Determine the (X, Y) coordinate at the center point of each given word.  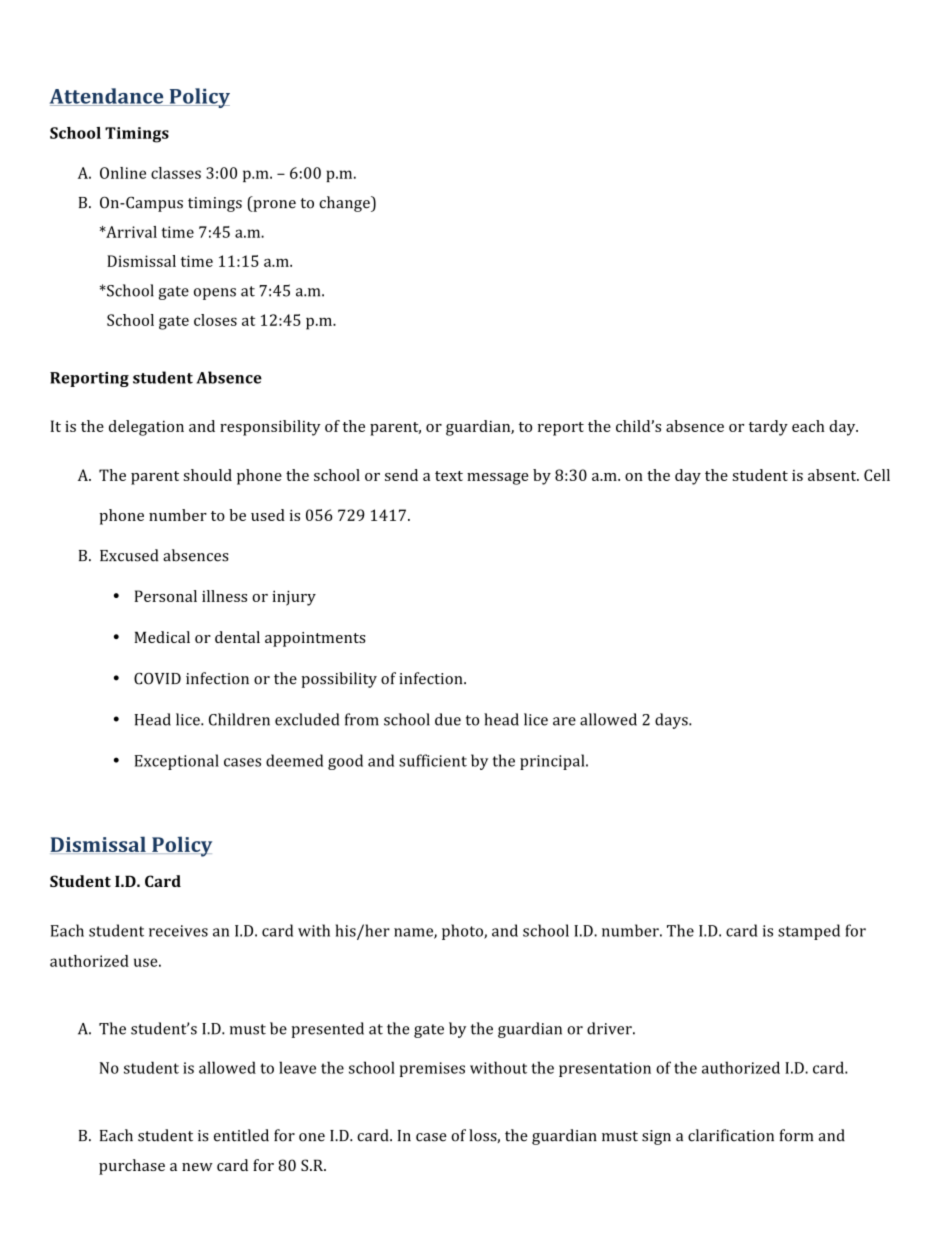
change (345, 204)
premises (432, 1069)
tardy (768, 428)
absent (833, 475)
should (207, 475)
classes (176, 173)
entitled (241, 1135)
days (672, 721)
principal (553, 762)
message (498, 479)
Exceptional (177, 762)
